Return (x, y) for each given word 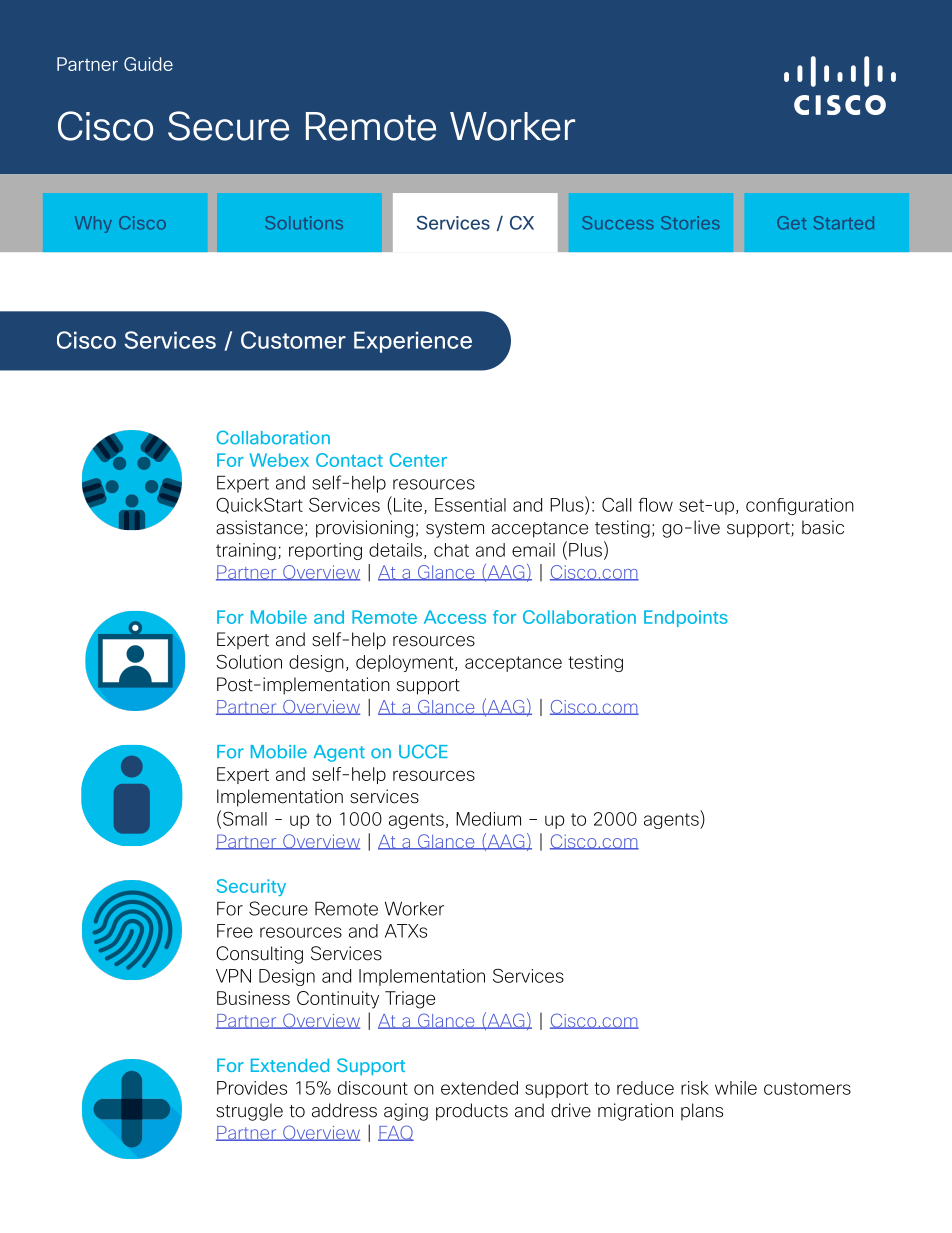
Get (791, 223)
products (472, 1112)
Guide (148, 64)
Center (418, 460)
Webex (279, 460)
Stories (690, 223)
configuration (800, 506)
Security (251, 887)
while (736, 1088)
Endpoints (686, 618)
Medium (488, 819)
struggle (249, 1112)
